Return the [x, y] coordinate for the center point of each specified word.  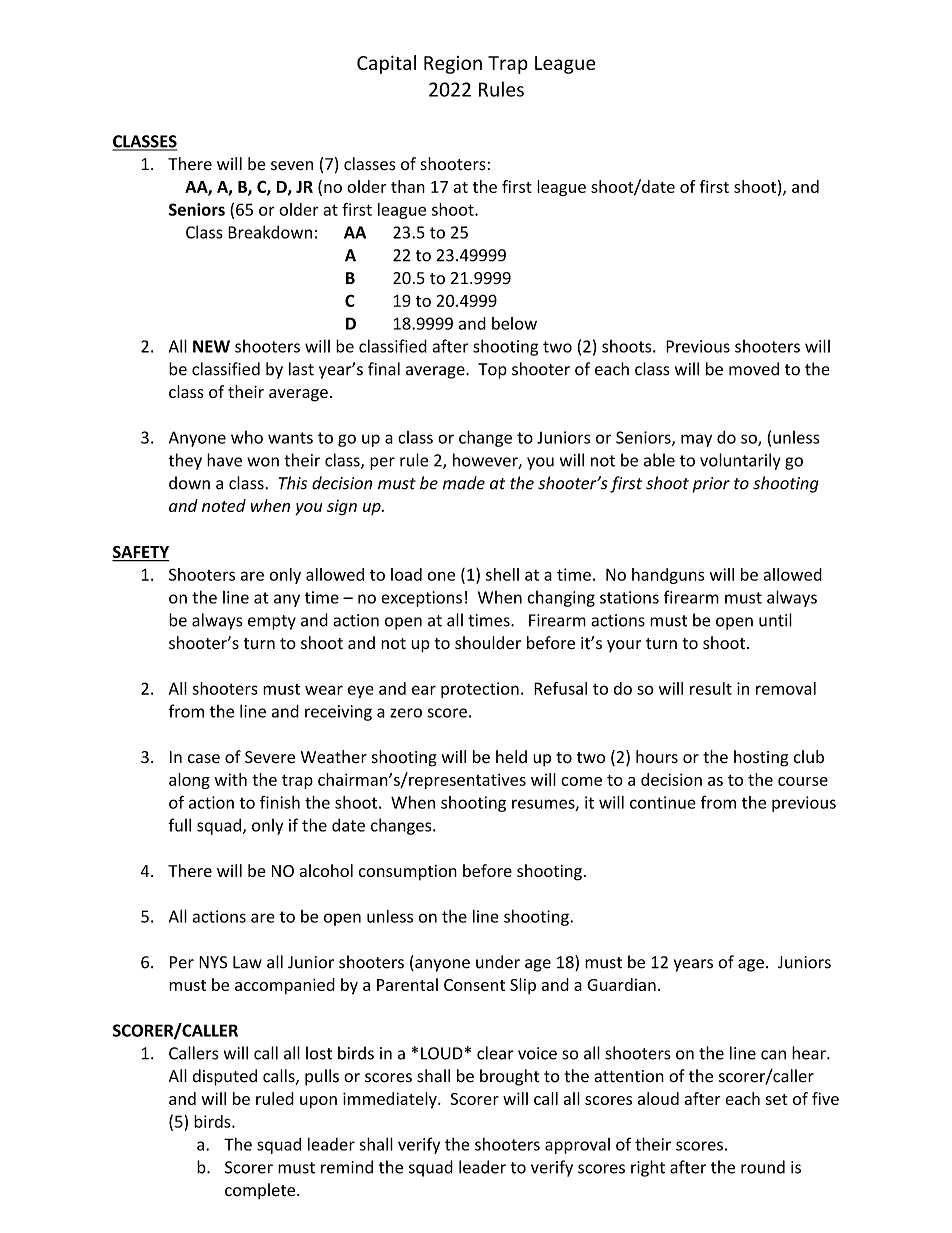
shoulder [488, 643]
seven [292, 166]
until [775, 620]
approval [577, 1146]
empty [272, 622]
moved [754, 369]
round [763, 1167]
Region [453, 65]
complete [261, 1191]
